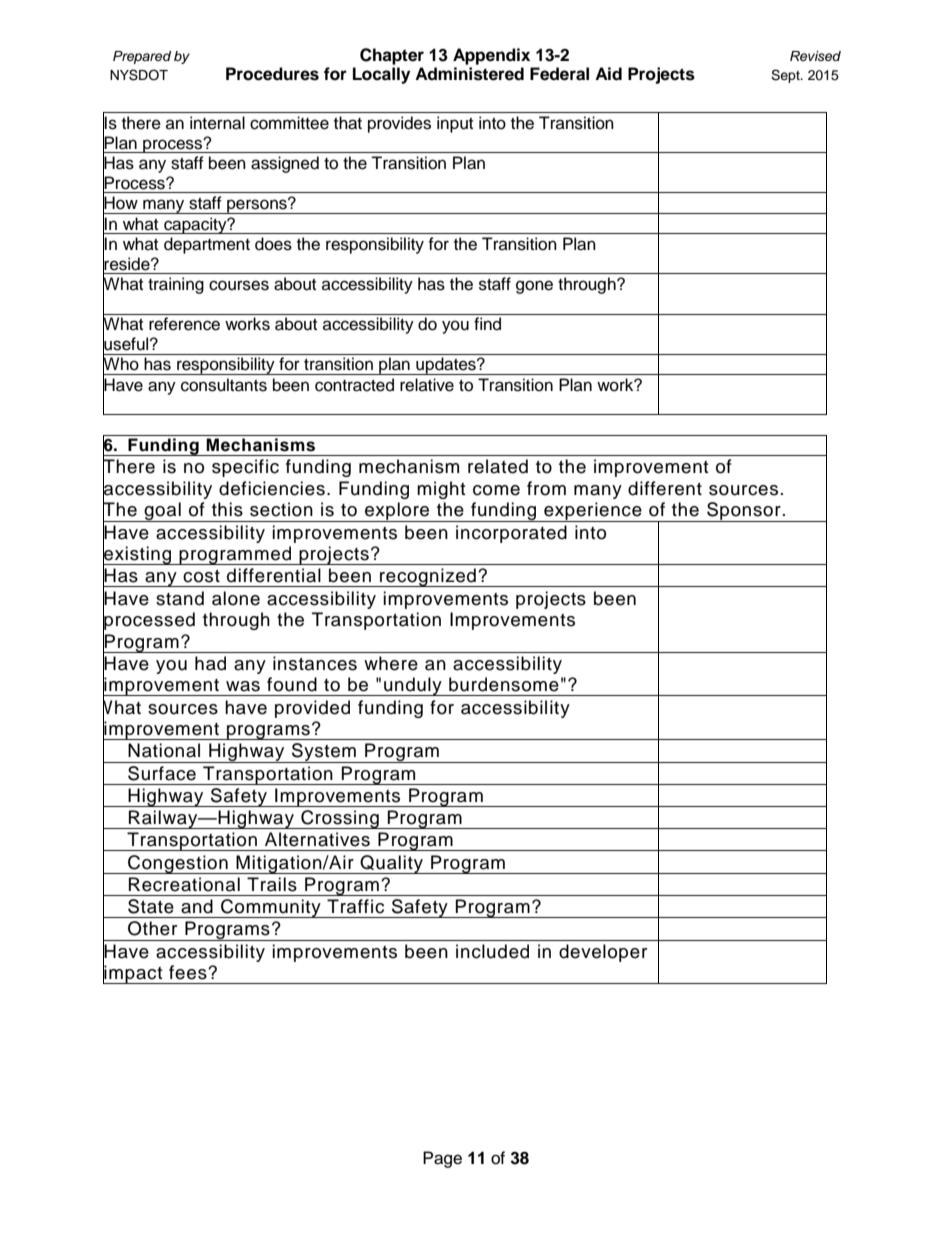 This screenshot has width=952, height=1233. What do you see at coordinates (217, 123) in the screenshot?
I see `internal` at bounding box center [217, 123].
